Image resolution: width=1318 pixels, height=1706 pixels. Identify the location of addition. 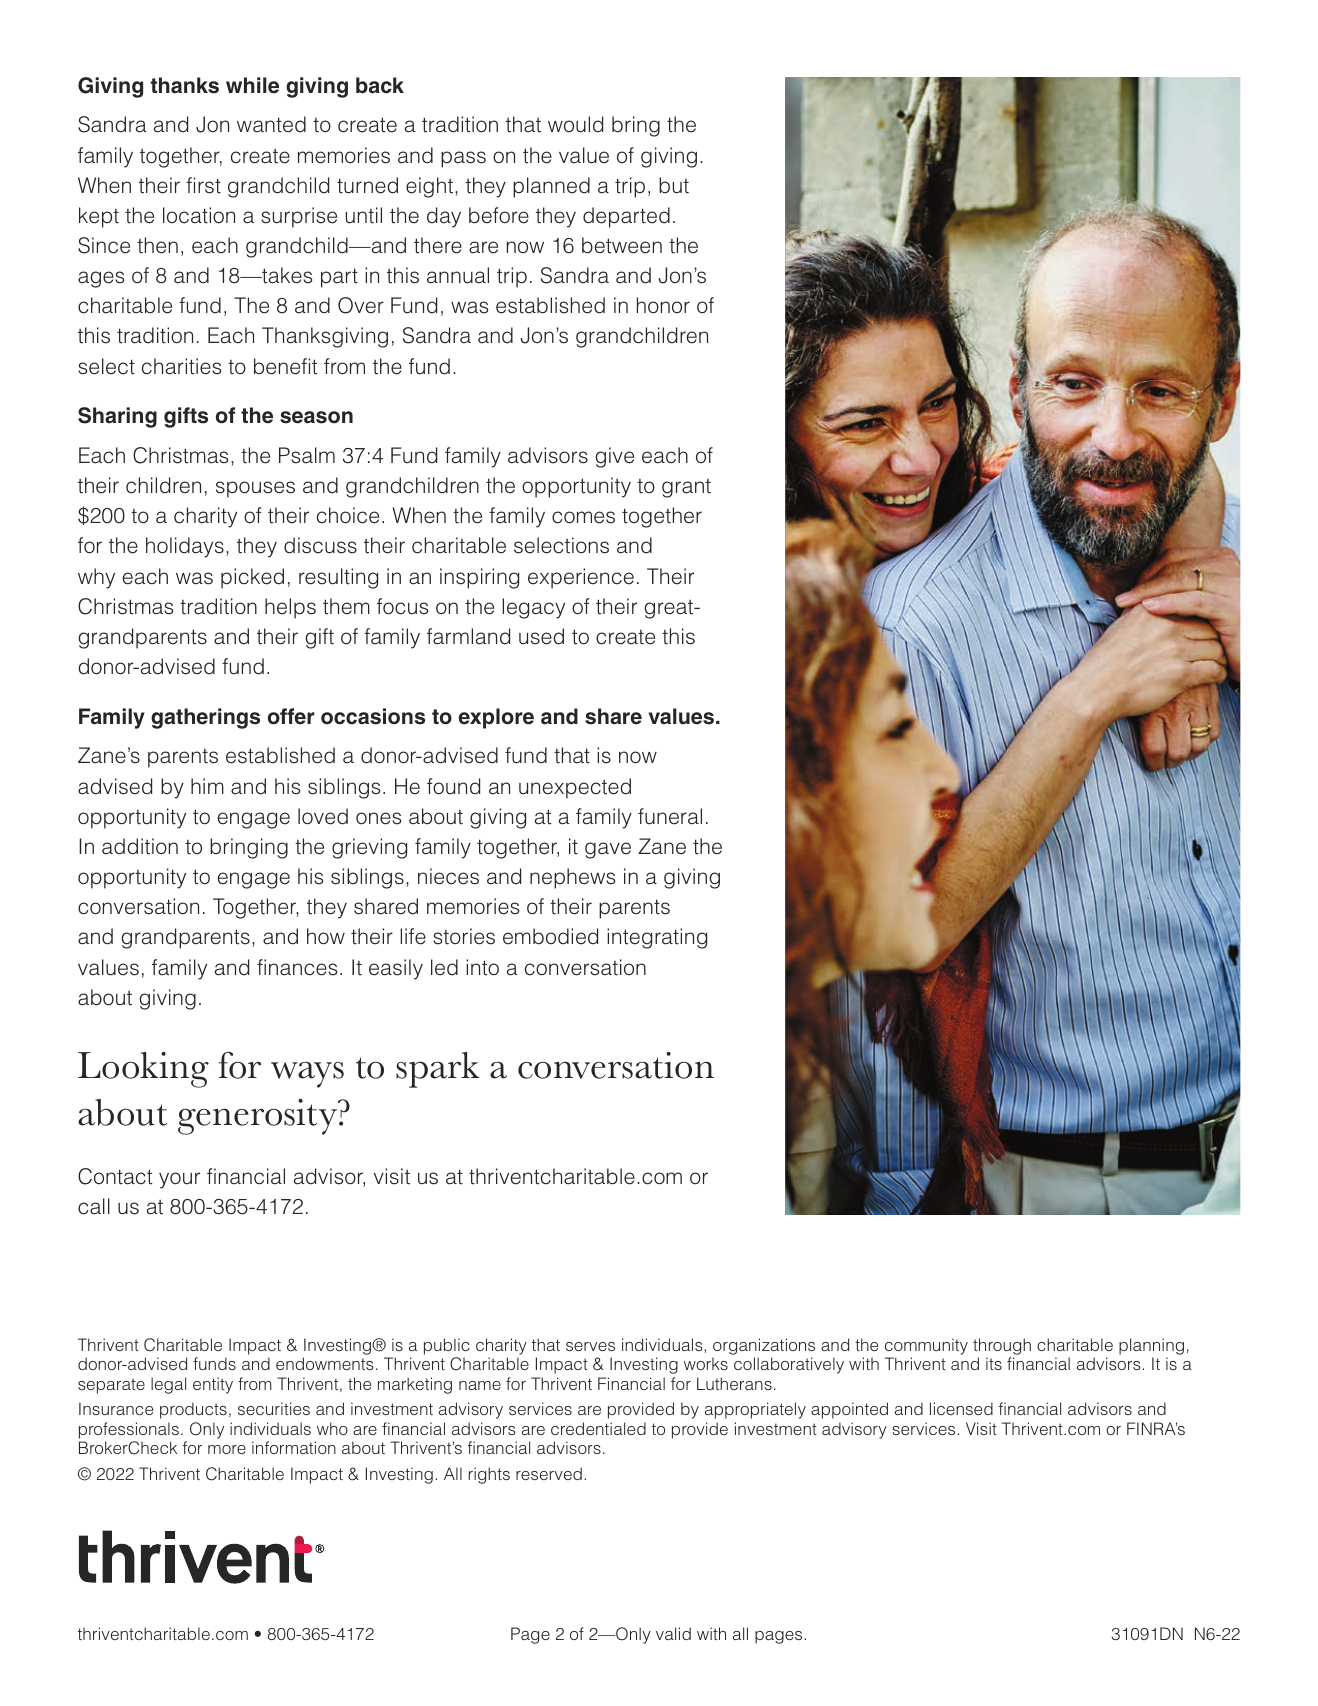
(140, 846).
